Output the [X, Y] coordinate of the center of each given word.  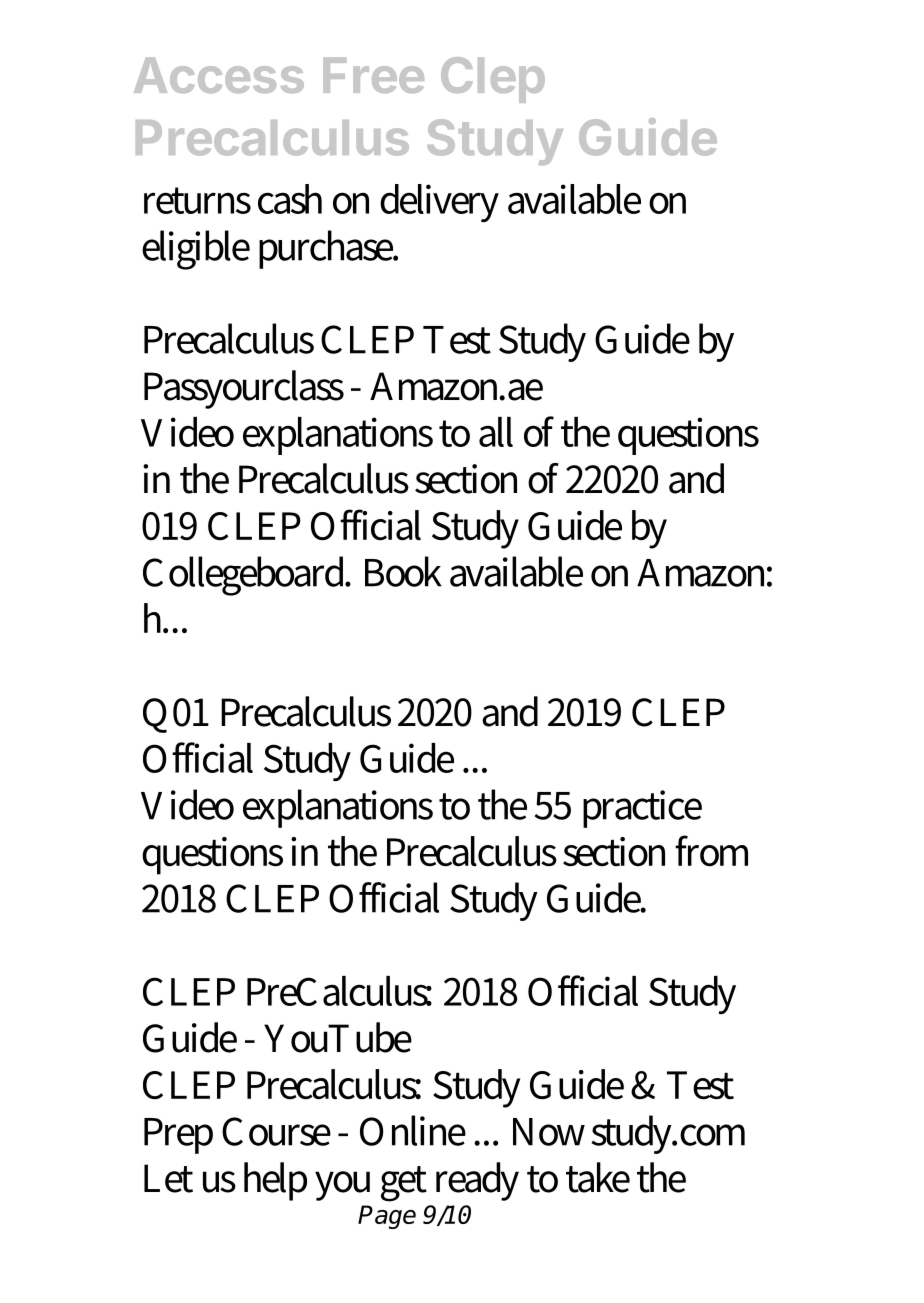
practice [642, 809]
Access [219, 75]
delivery [439, 203]
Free [373, 75]
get [404, 1184]
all [496, 432]
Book [403, 571]
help [275, 1181]
